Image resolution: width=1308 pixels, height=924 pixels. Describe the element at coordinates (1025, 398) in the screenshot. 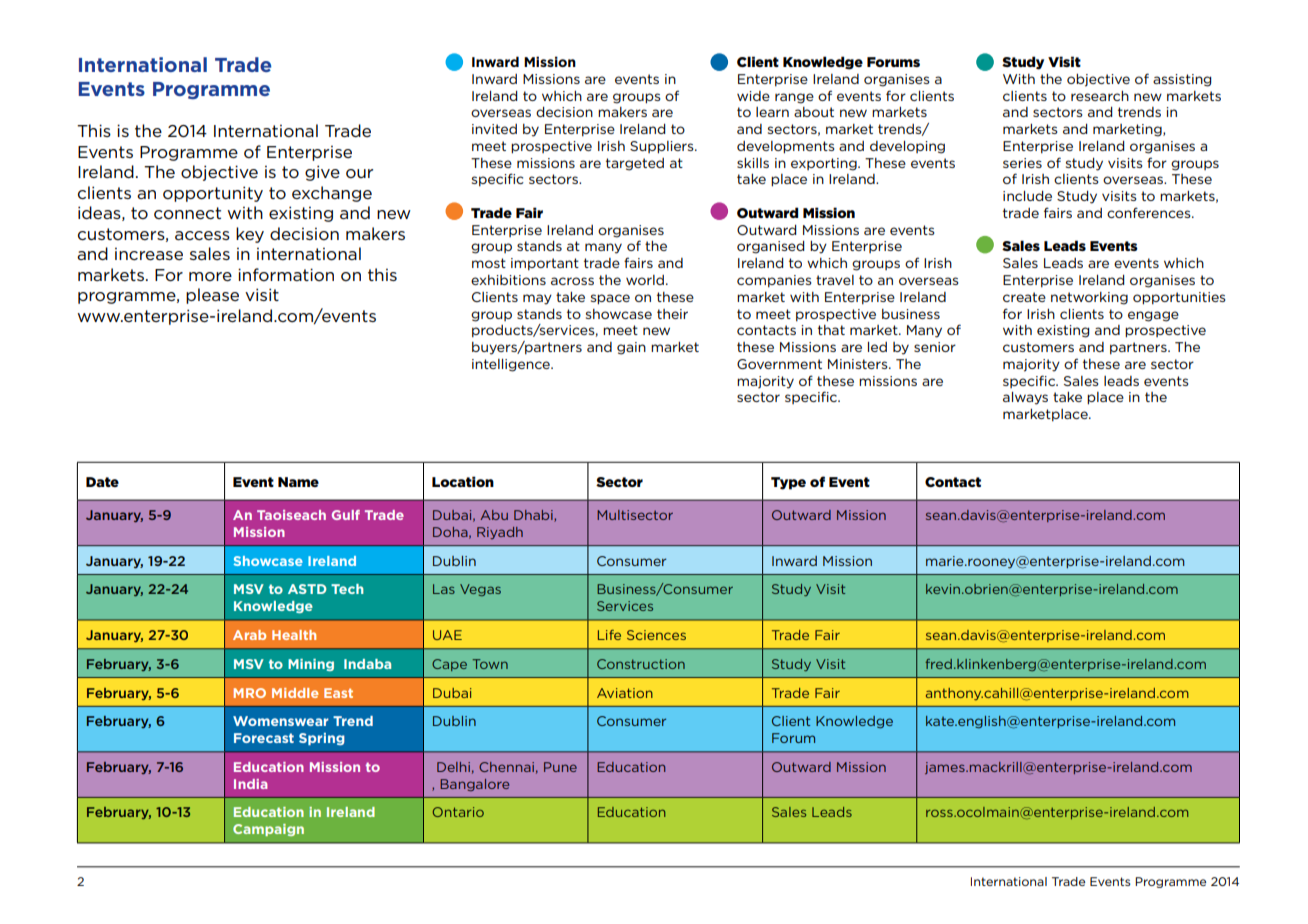

I see `always` at that location.
